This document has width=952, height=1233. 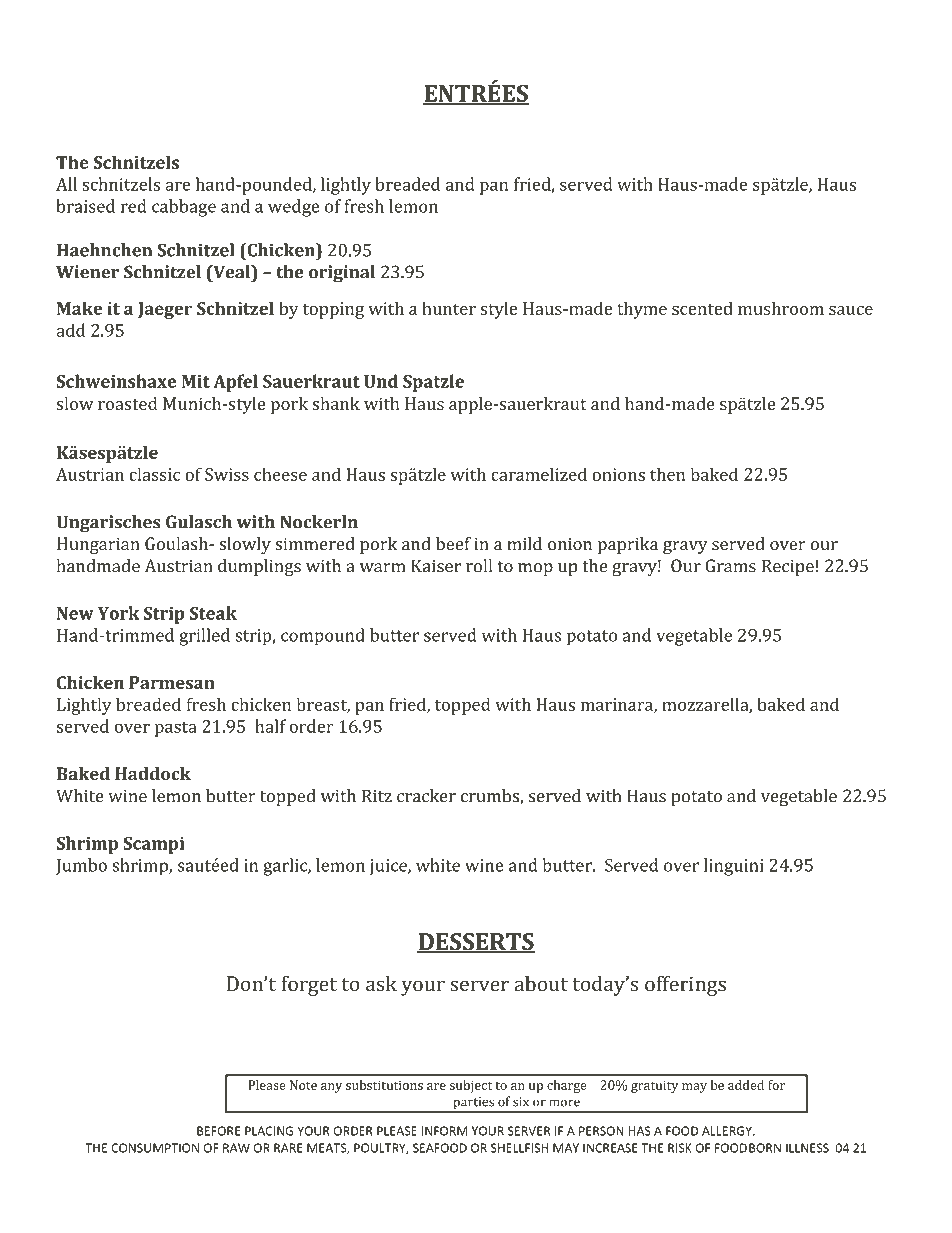 I want to click on scented, so click(x=702, y=308).
